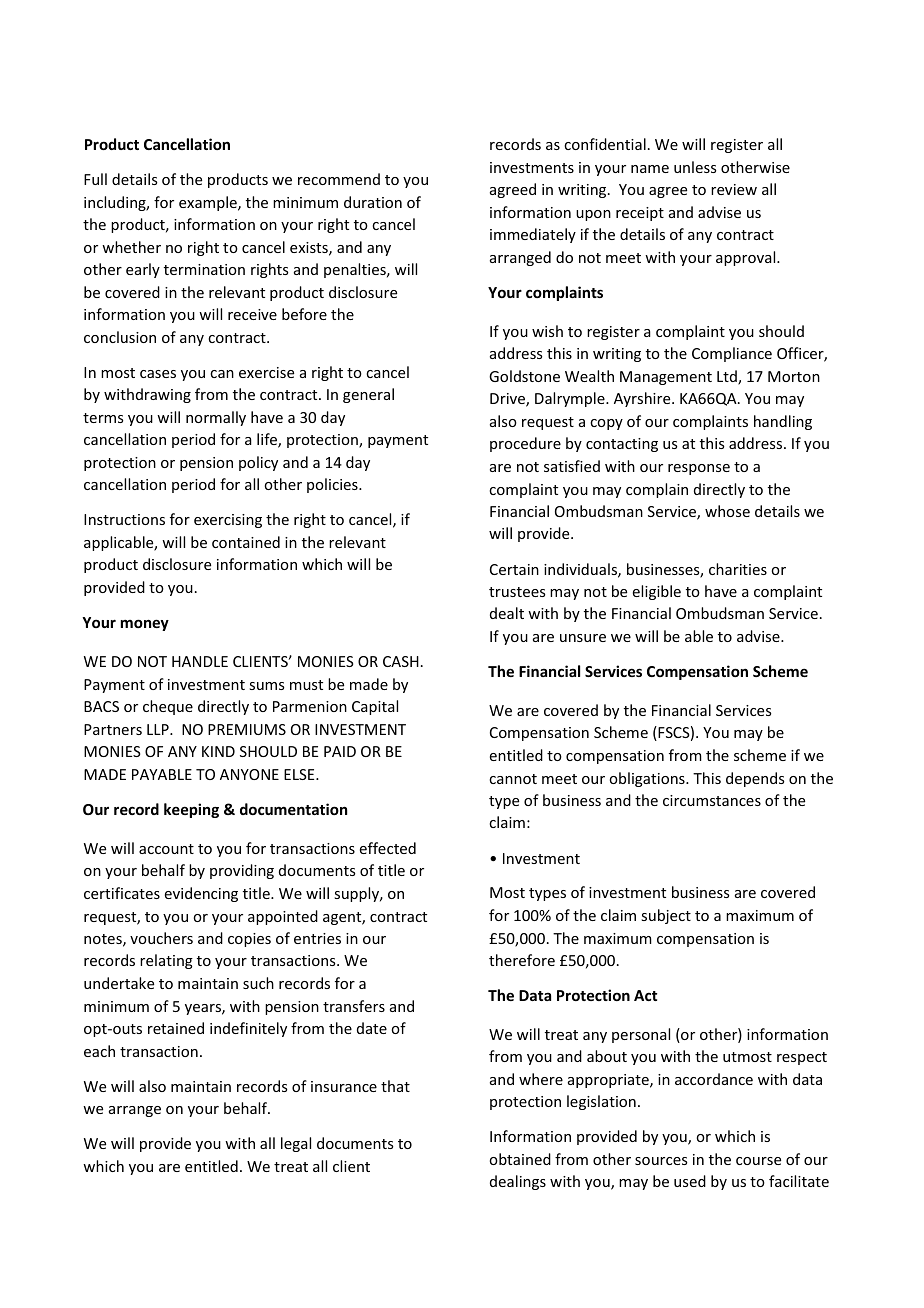 Image resolution: width=924 pixels, height=1308 pixels. Describe the element at coordinates (712, 800) in the screenshot. I see `circumstances` at that location.
